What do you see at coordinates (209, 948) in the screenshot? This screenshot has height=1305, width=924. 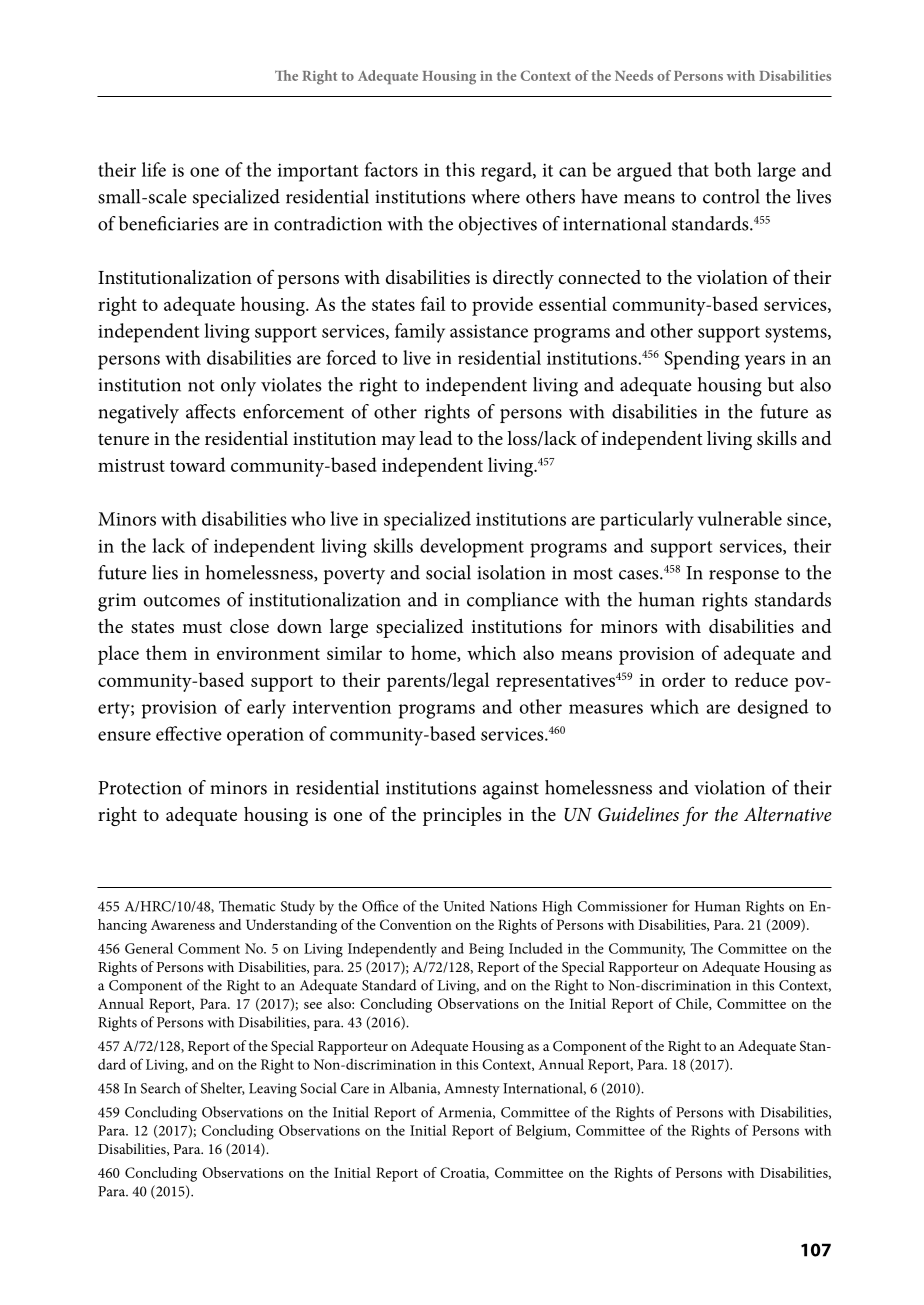 I see `Comment` at bounding box center [209, 948].
